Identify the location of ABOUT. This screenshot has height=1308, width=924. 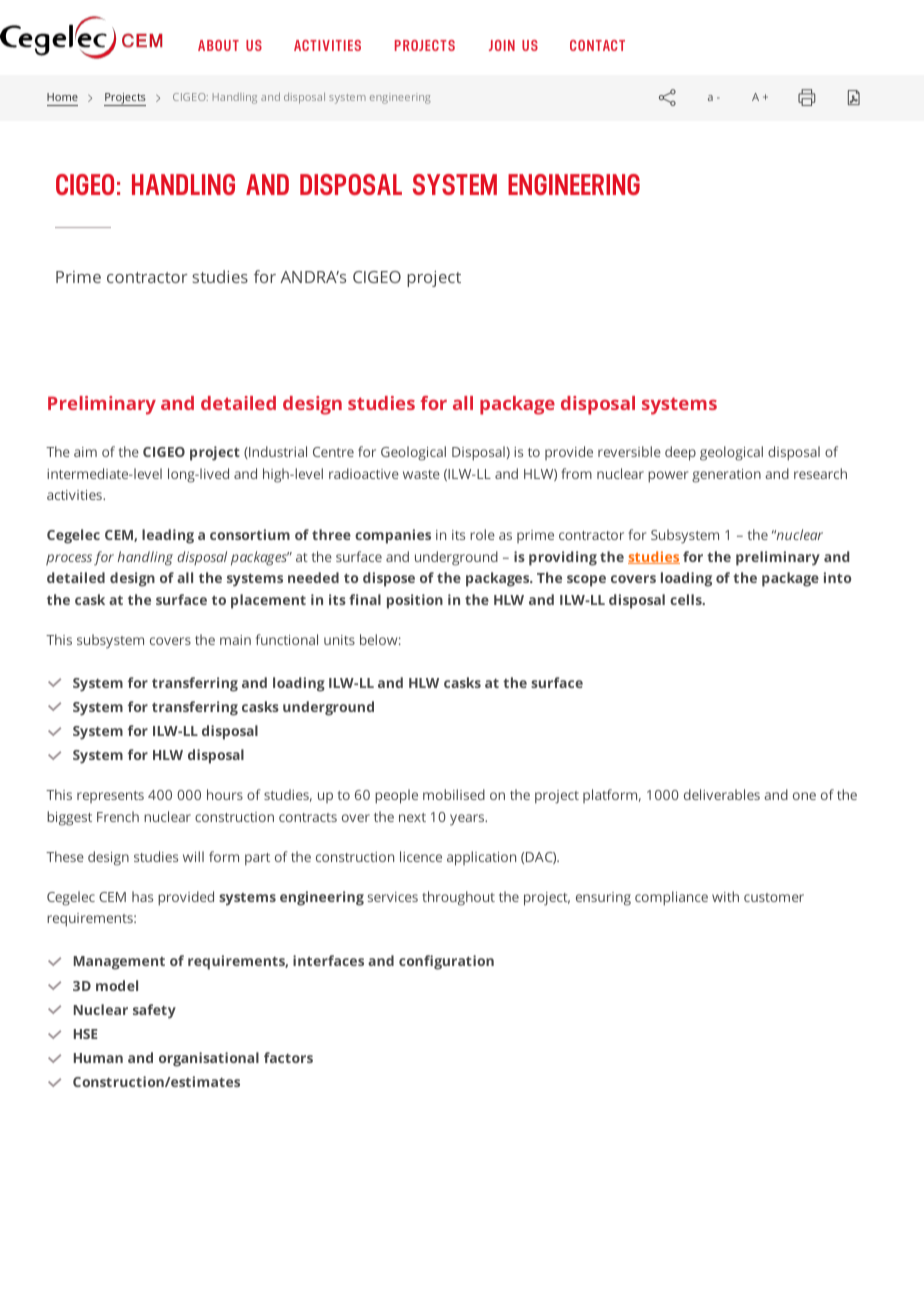
(218, 45).
